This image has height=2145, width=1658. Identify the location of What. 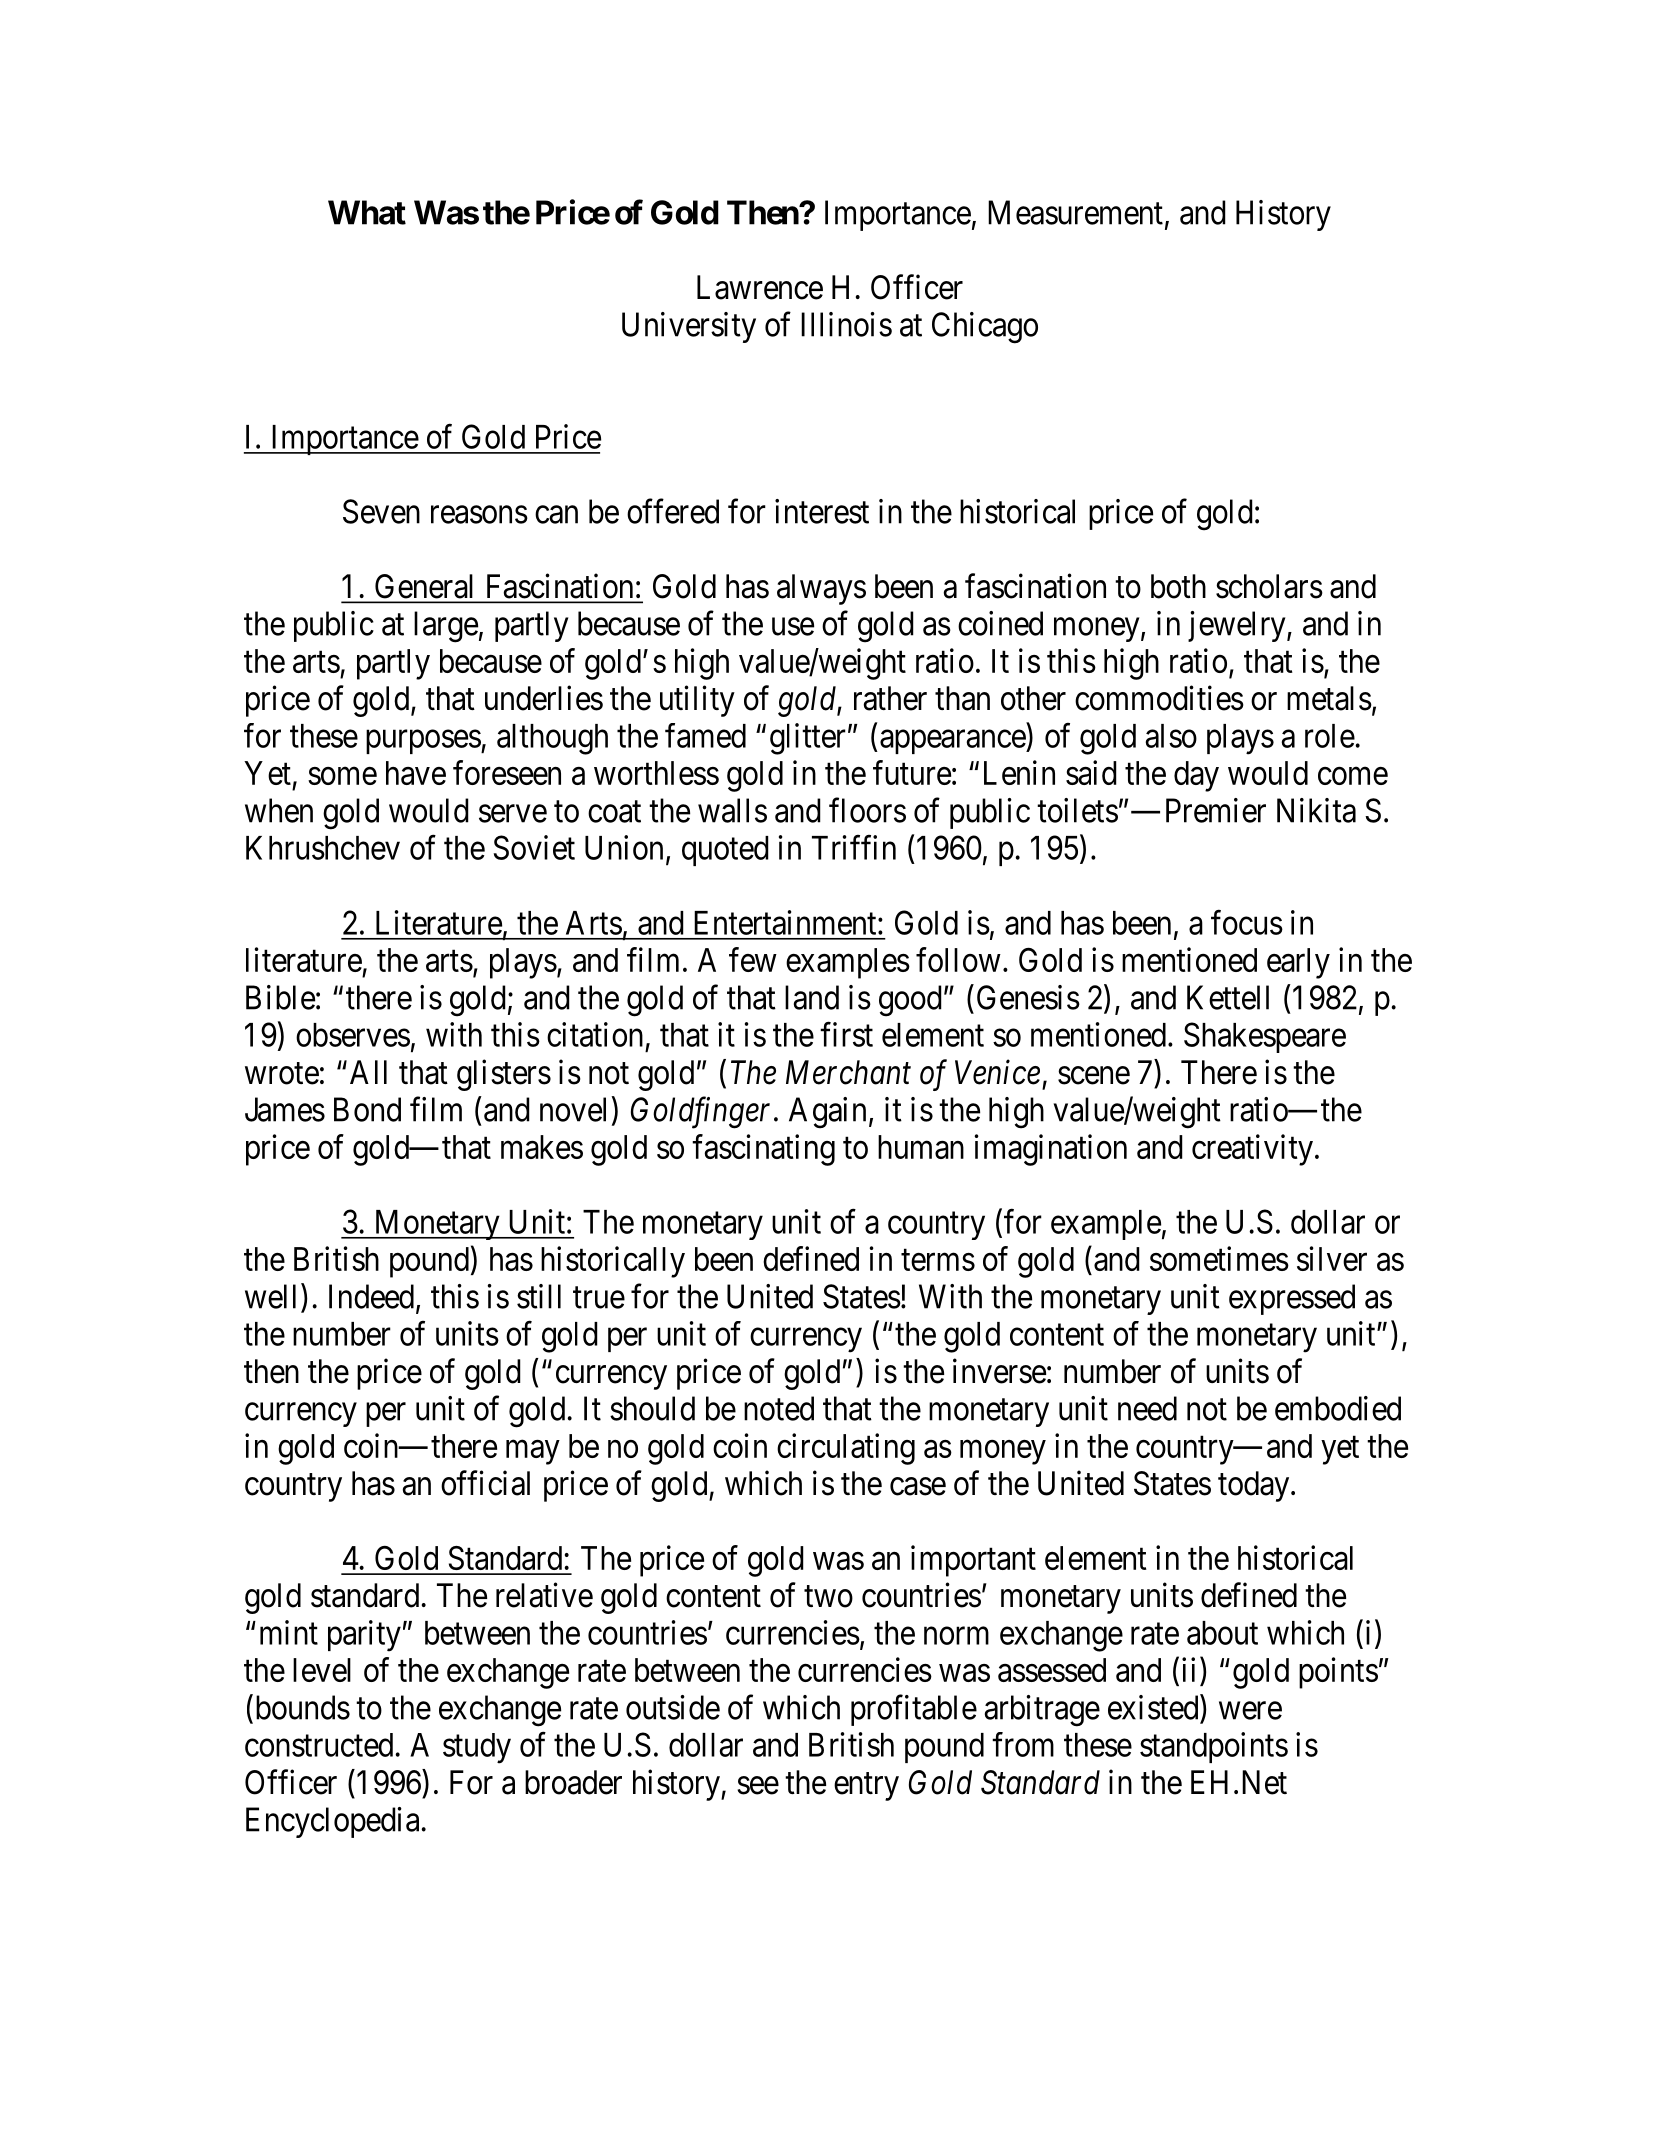
(367, 212).
